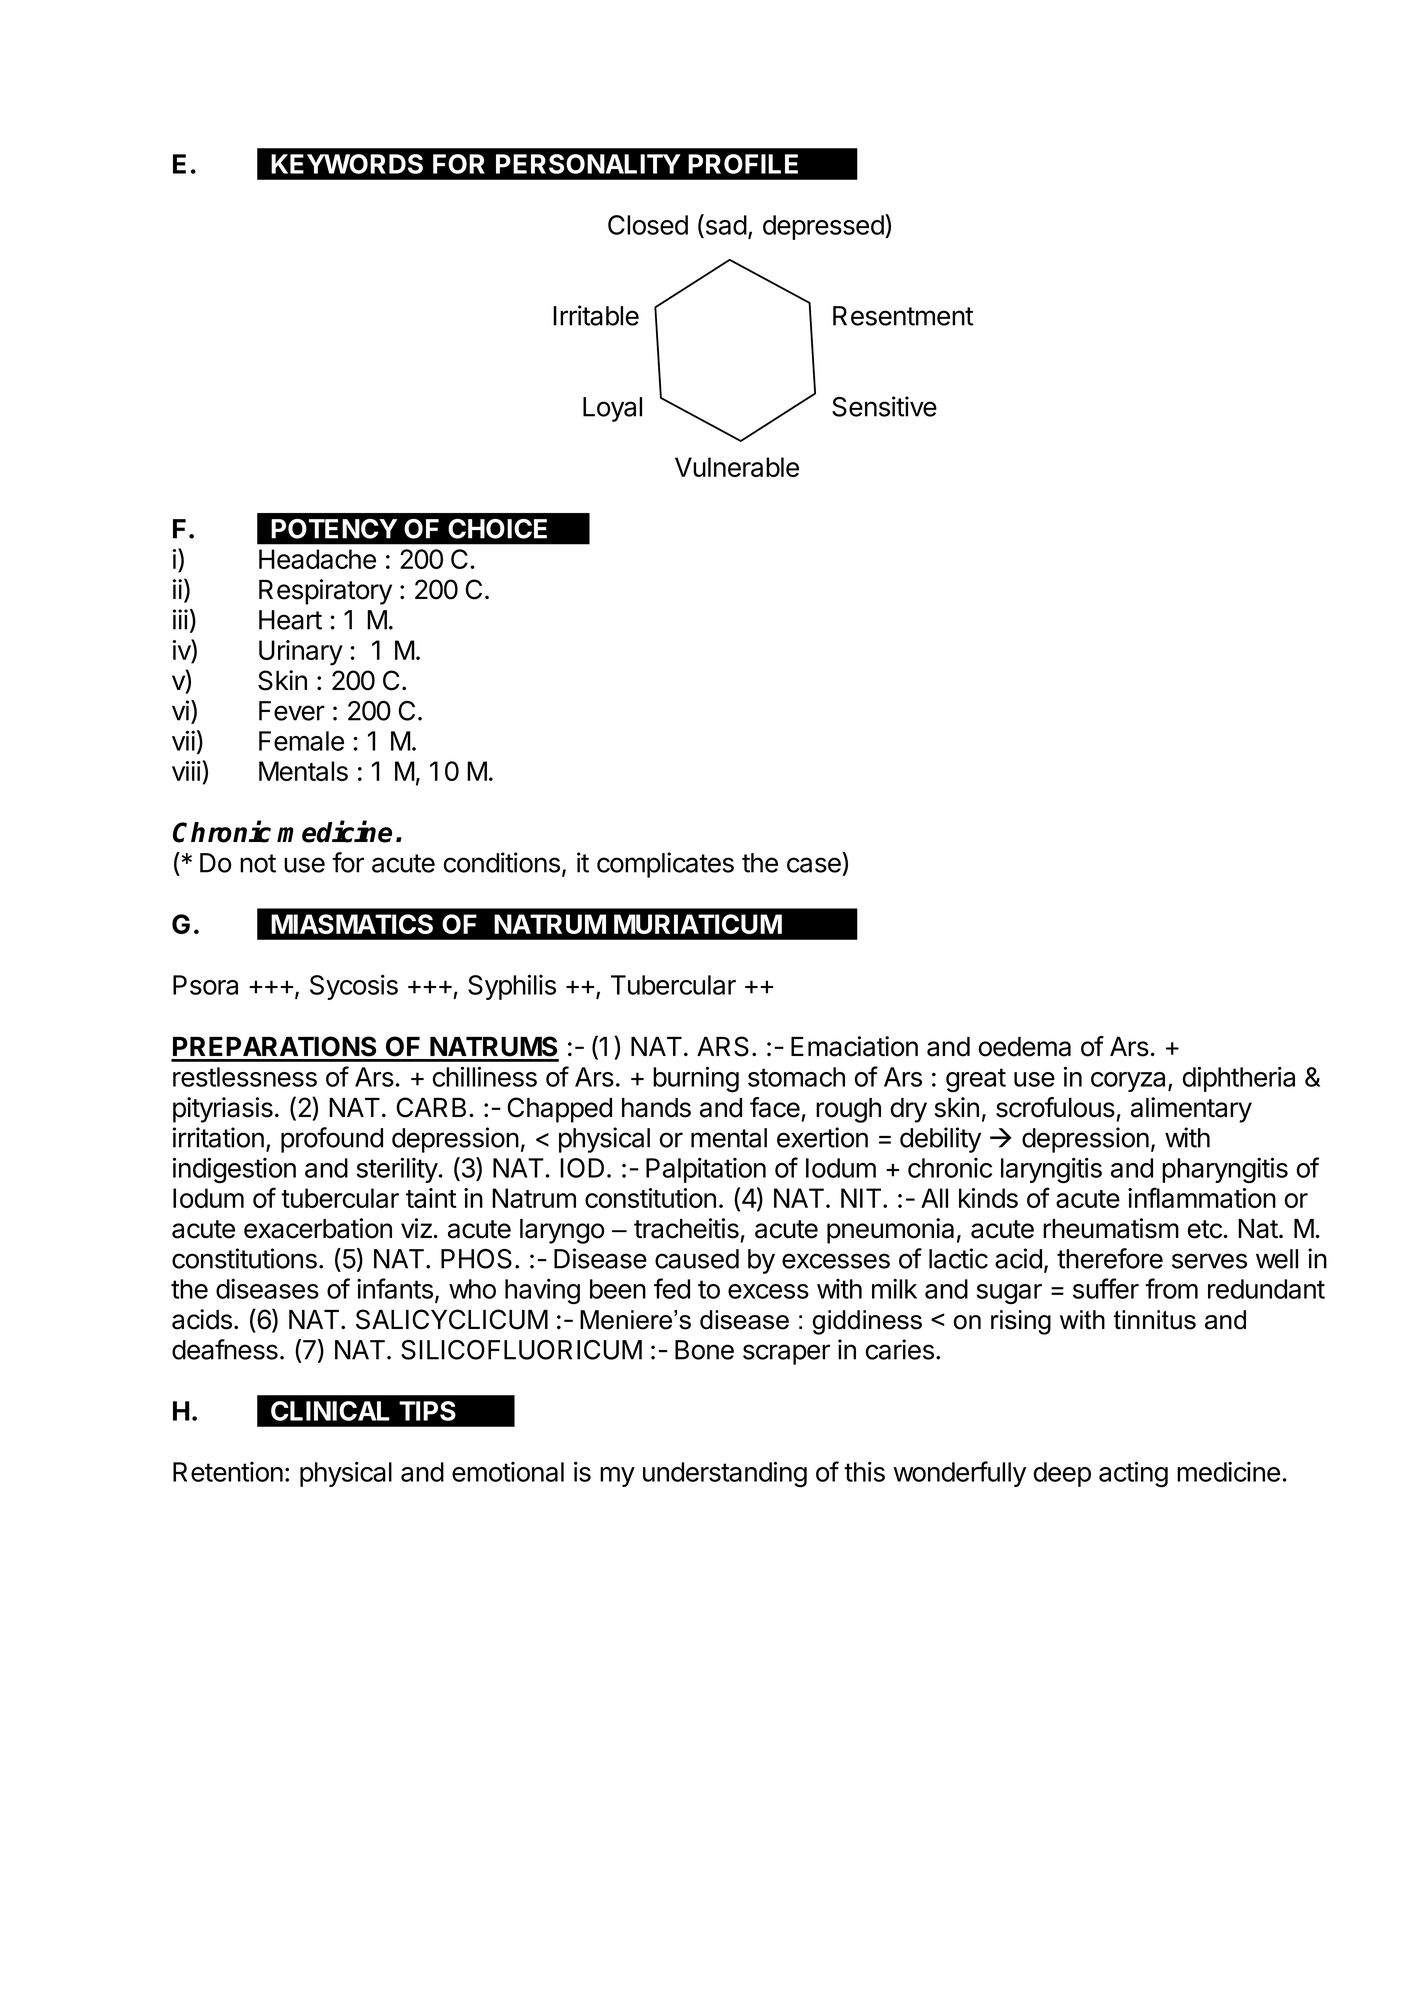 The width and height of the page is (1416, 2004). Describe the element at coordinates (737, 467) in the page. I see `Vulnerable` at that location.
